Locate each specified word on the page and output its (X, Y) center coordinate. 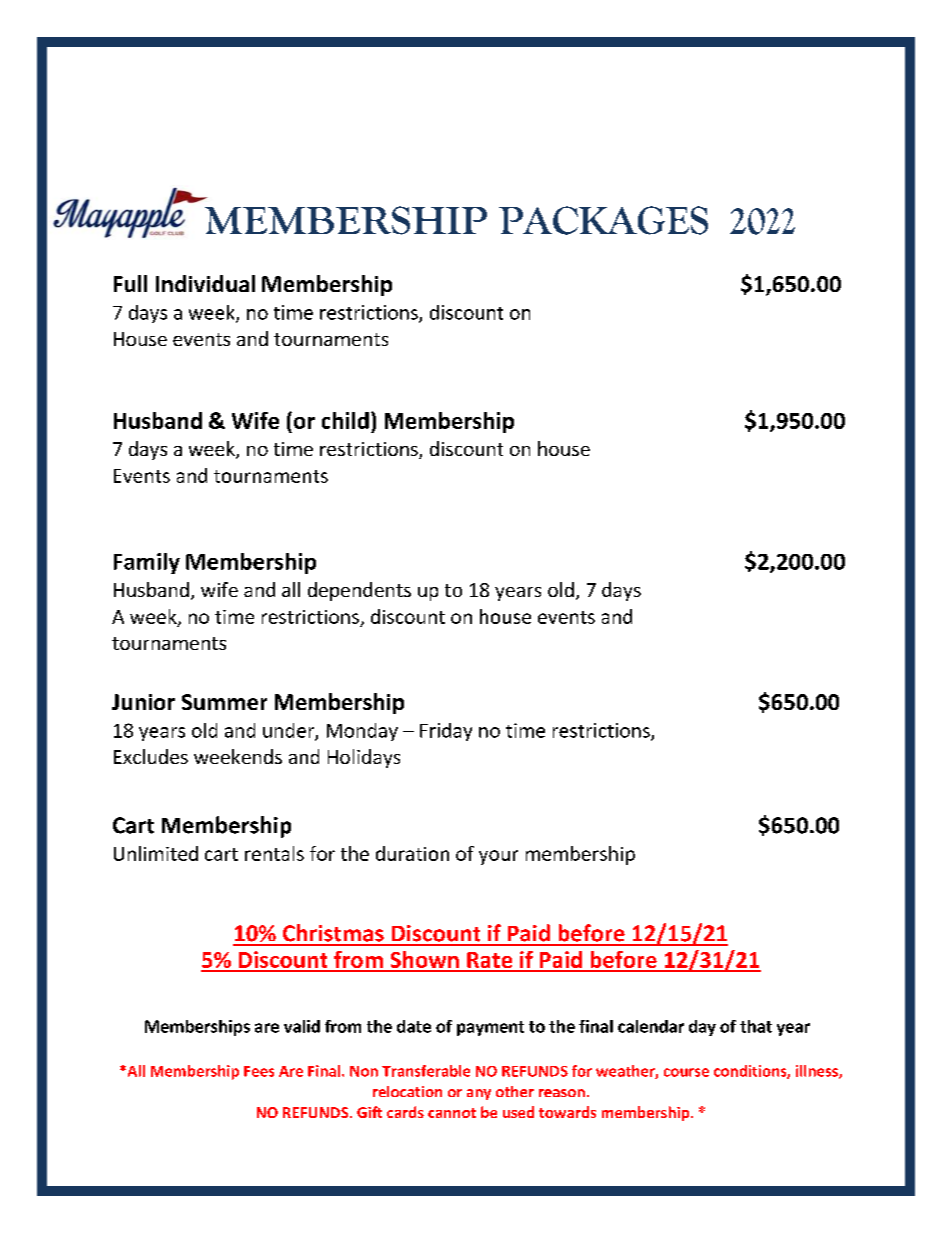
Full (130, 283)
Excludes (151, 756)
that (756, 1026)
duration (412, 853)
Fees (259, 1071)
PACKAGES (603, 220)
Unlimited (156, 853)
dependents (359, 591)
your (498, 857)
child (345, 420)
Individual (205, 283)
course (686, 1072)
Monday (362, 732)
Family (147, 563)
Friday (446, 732)
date (414, 1026)
